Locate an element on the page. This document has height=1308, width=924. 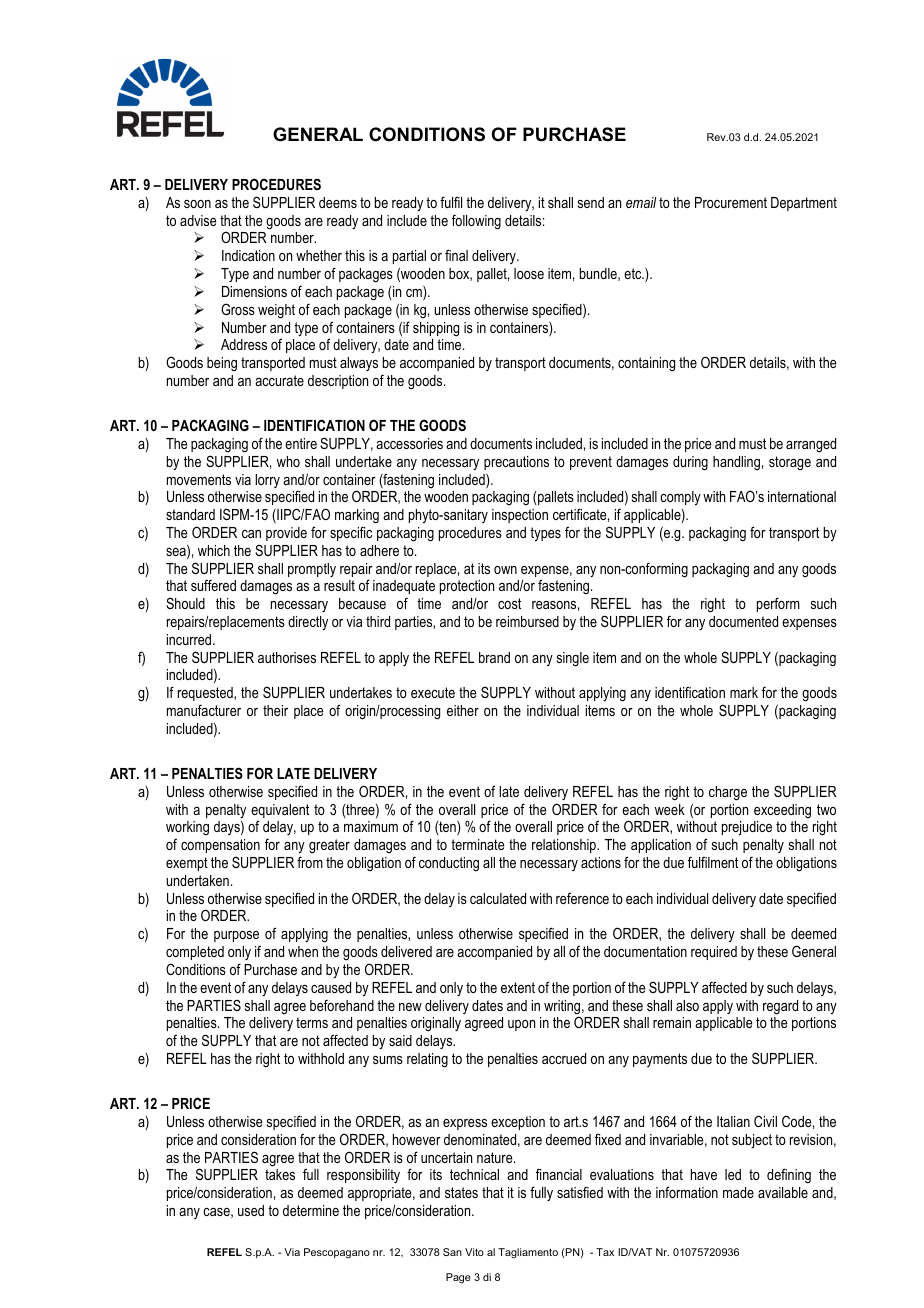
determine is located at coordinates (311, 1210).
